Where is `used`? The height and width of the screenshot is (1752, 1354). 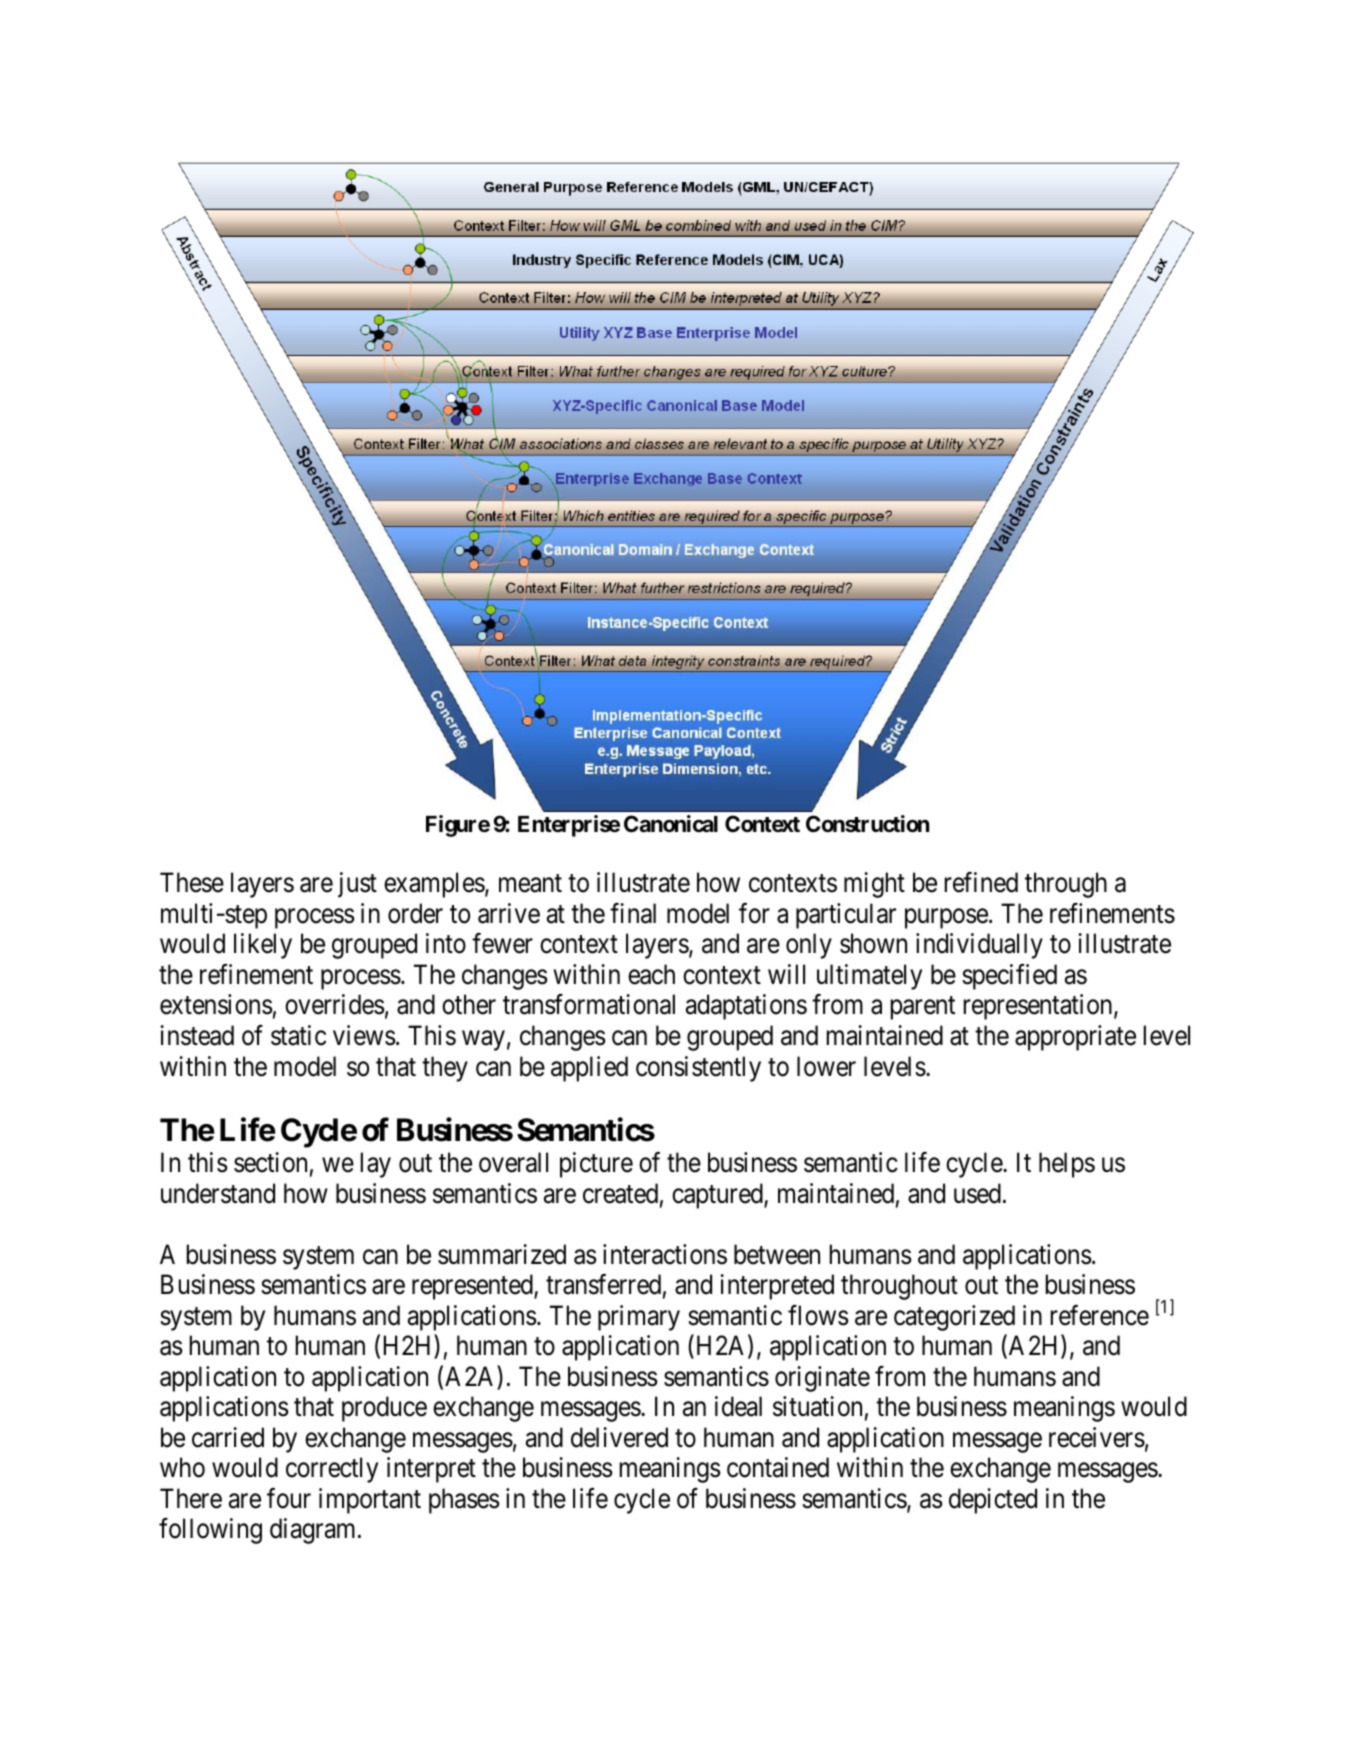
used is located at coordinates (977, 1193).
